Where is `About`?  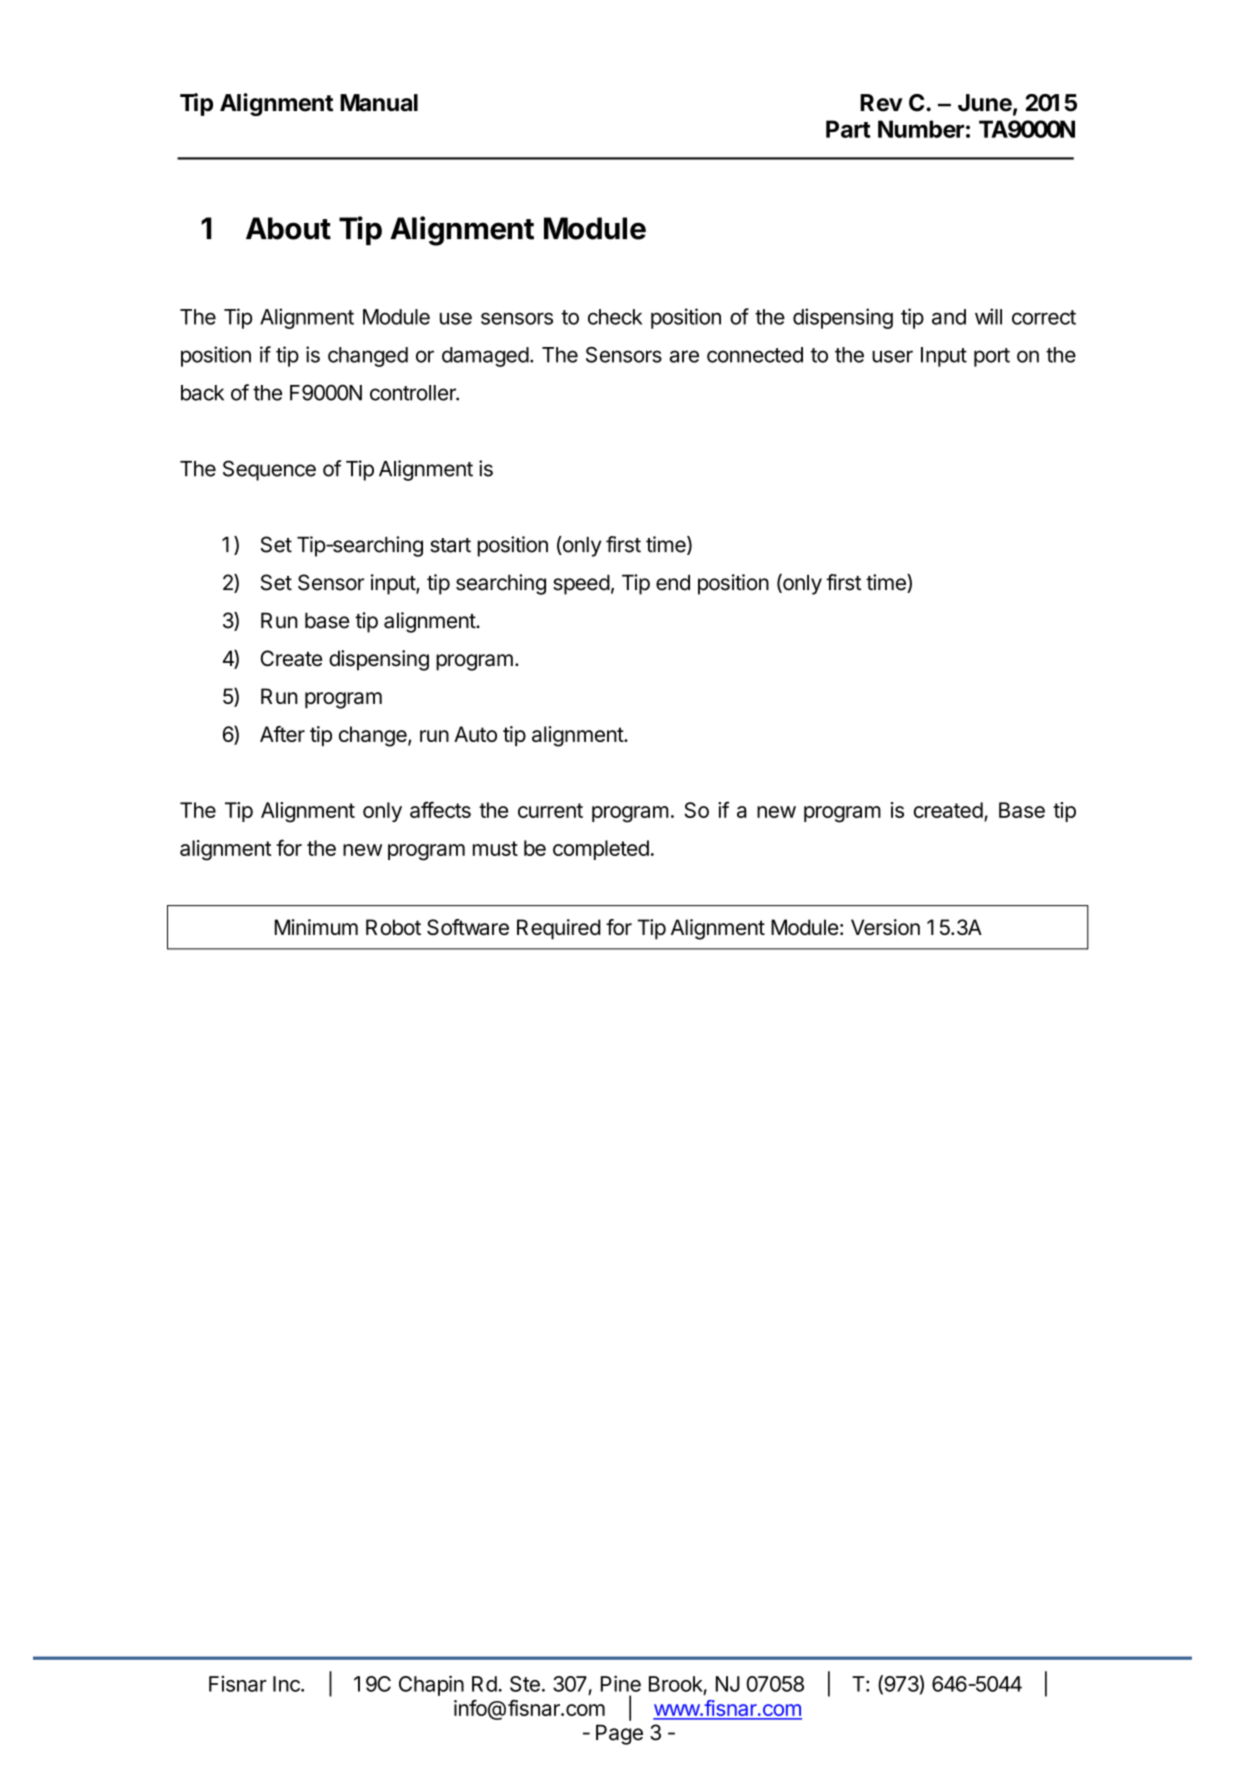
About is located at coordinates (288, 228).
